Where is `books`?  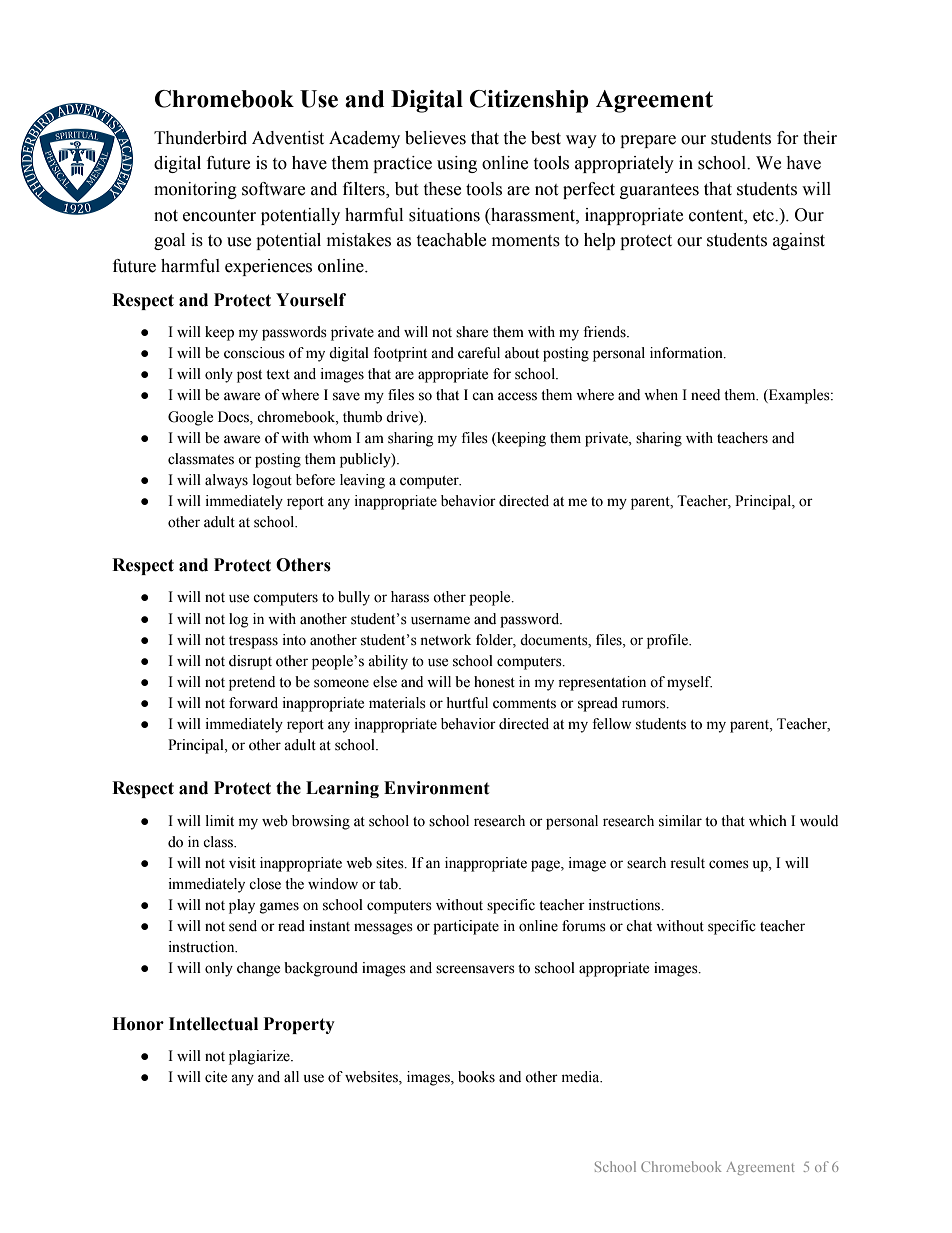 books is located at coordinates (476, 1077).
